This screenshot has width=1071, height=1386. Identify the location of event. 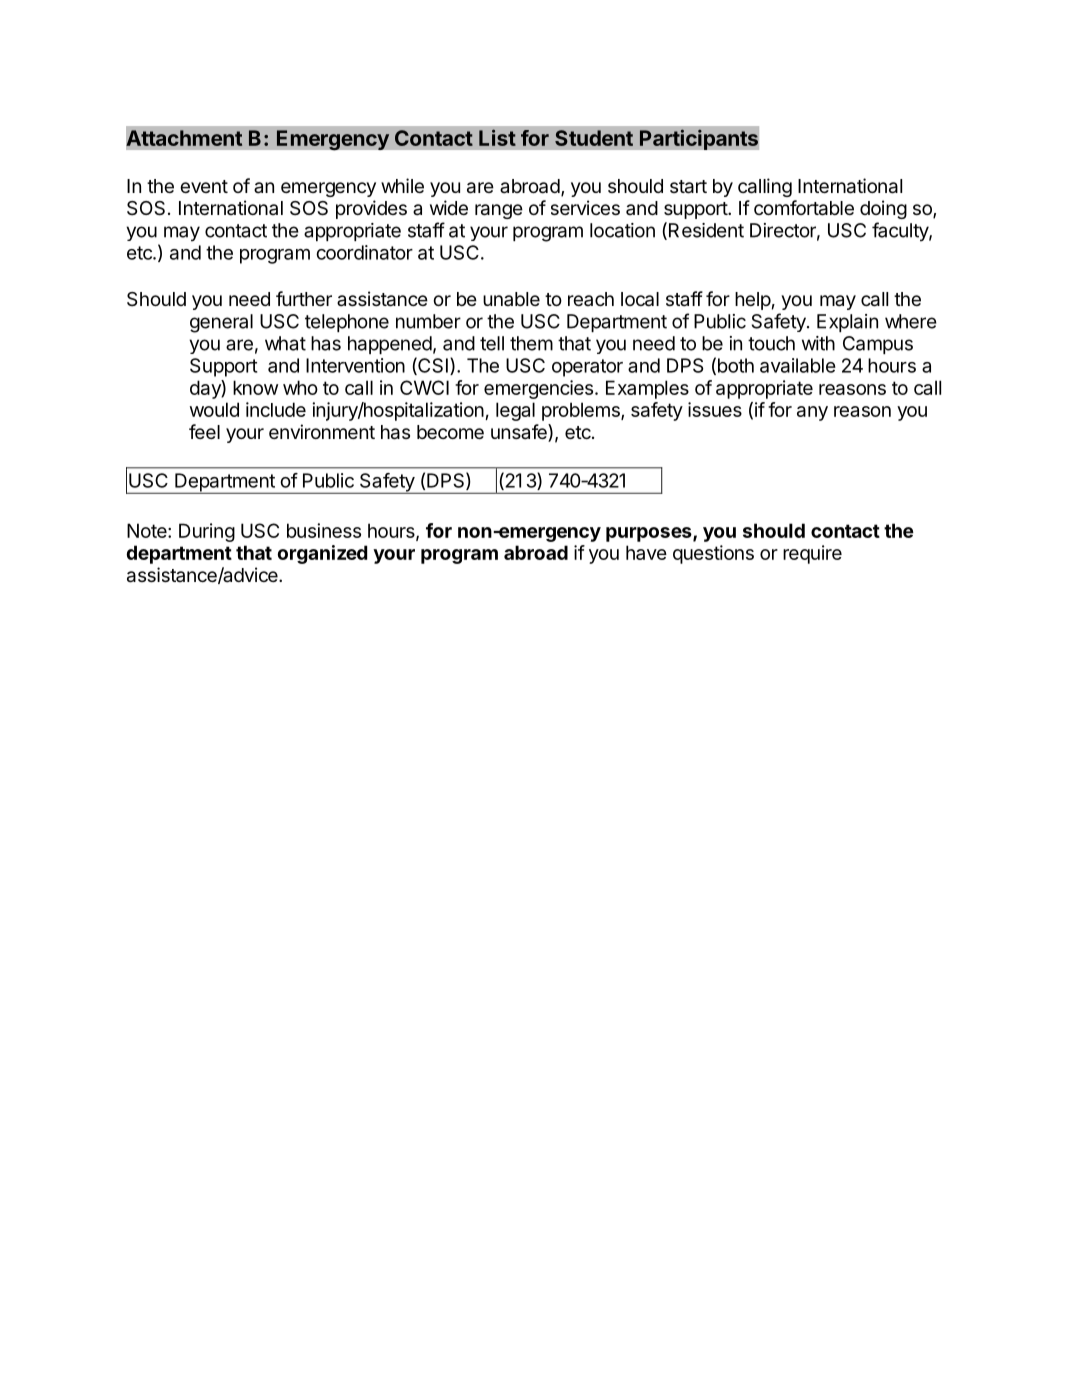
(204, 186).
